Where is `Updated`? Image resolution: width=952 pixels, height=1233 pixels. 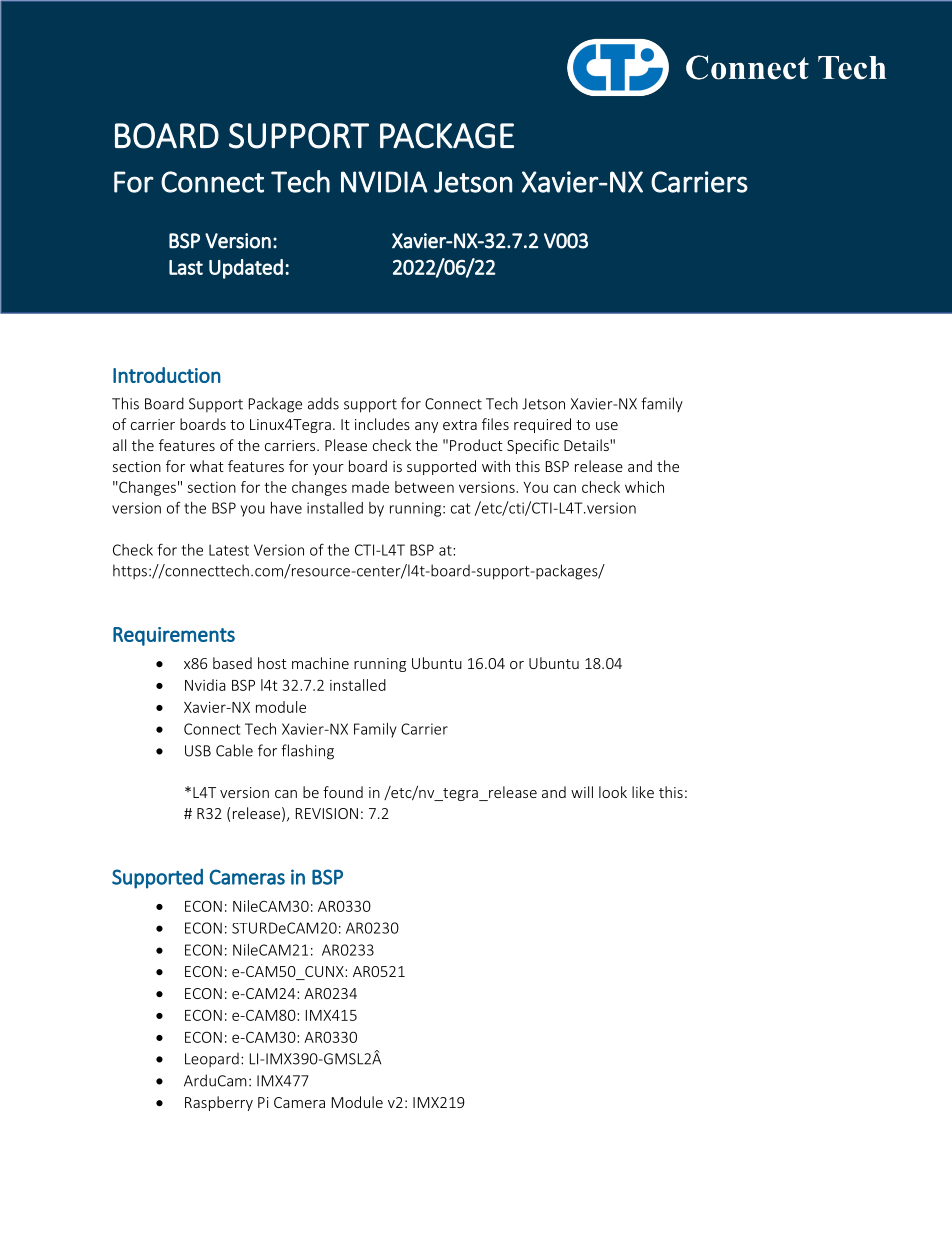
Updated is located at coordinates (246, 269).
